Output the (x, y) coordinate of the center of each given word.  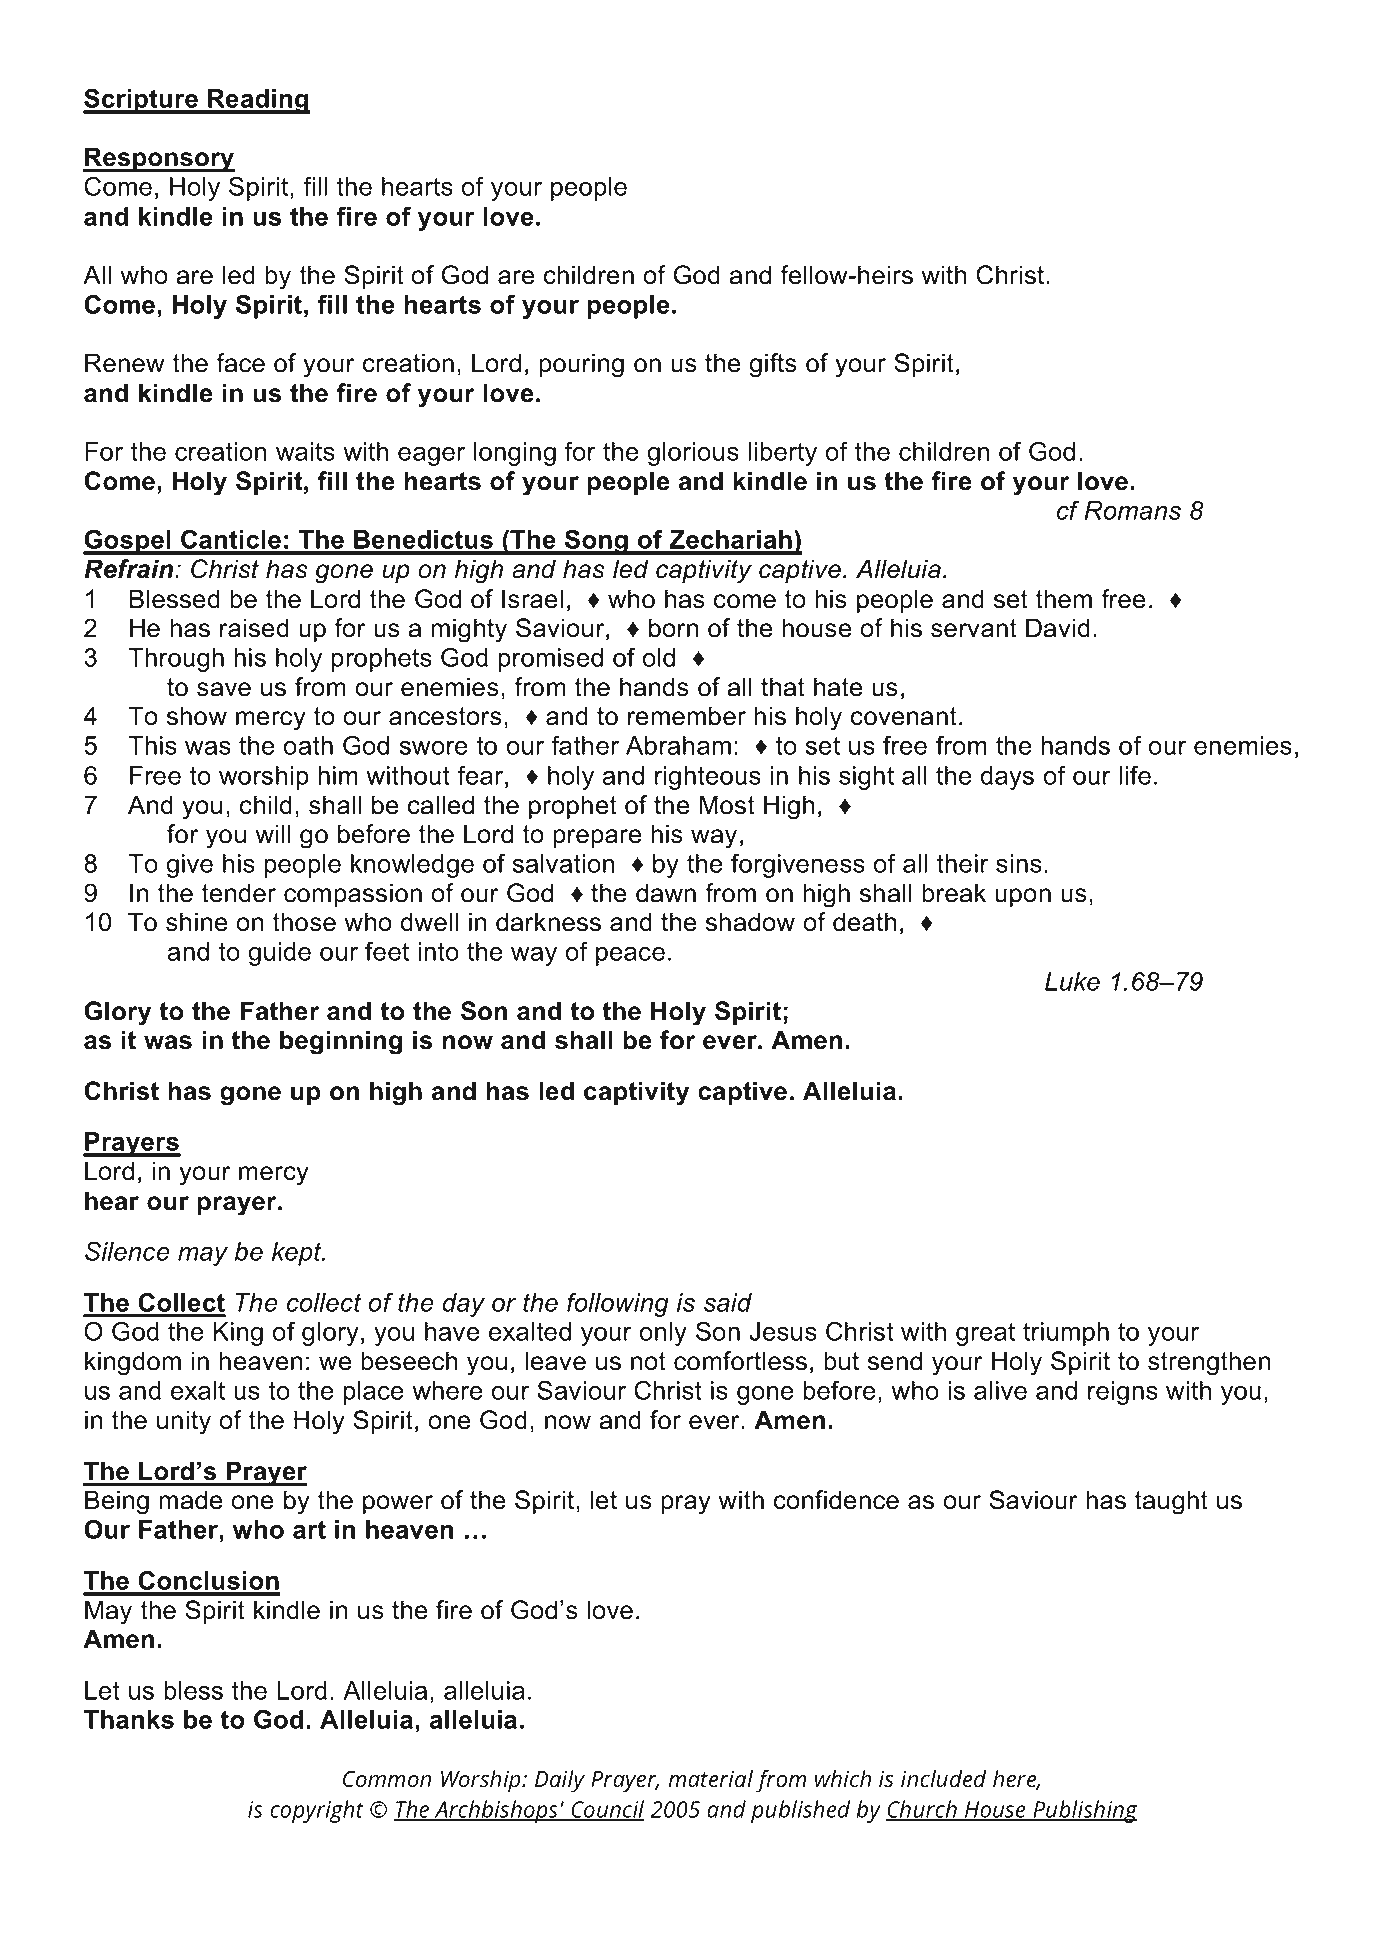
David (1058, 628)
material (710, 1779)
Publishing (1084, 1811)
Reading (258, 101)
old (659, 657)
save (224, 689)
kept (298, 1254)
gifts (773, 365)
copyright (317, 1811)
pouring (581, 365)
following (618, 1304)
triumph (1066, 1334)
